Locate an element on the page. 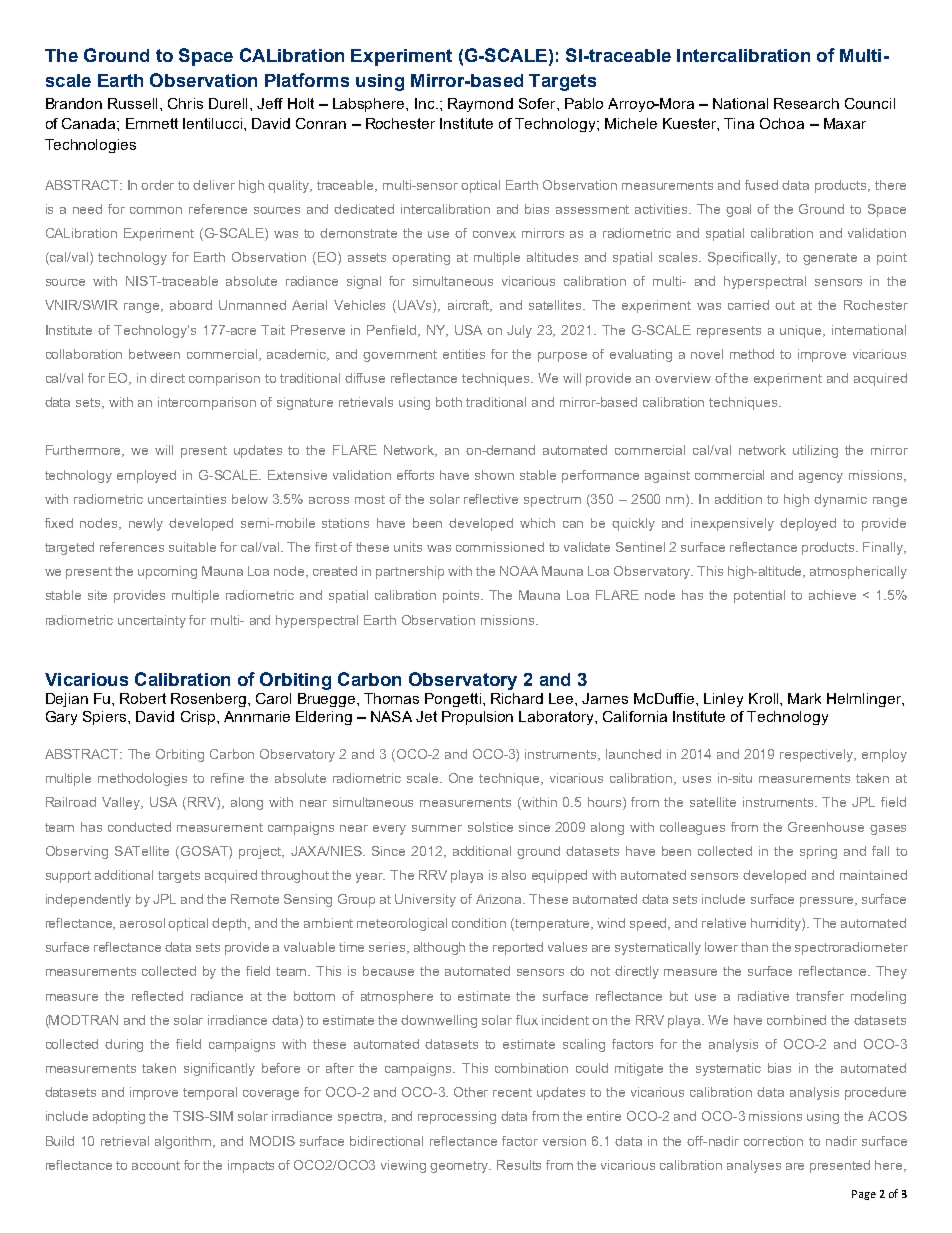 The width and height of the document is (952, 1233). Ochoa is located at coordinates (782, 123).
